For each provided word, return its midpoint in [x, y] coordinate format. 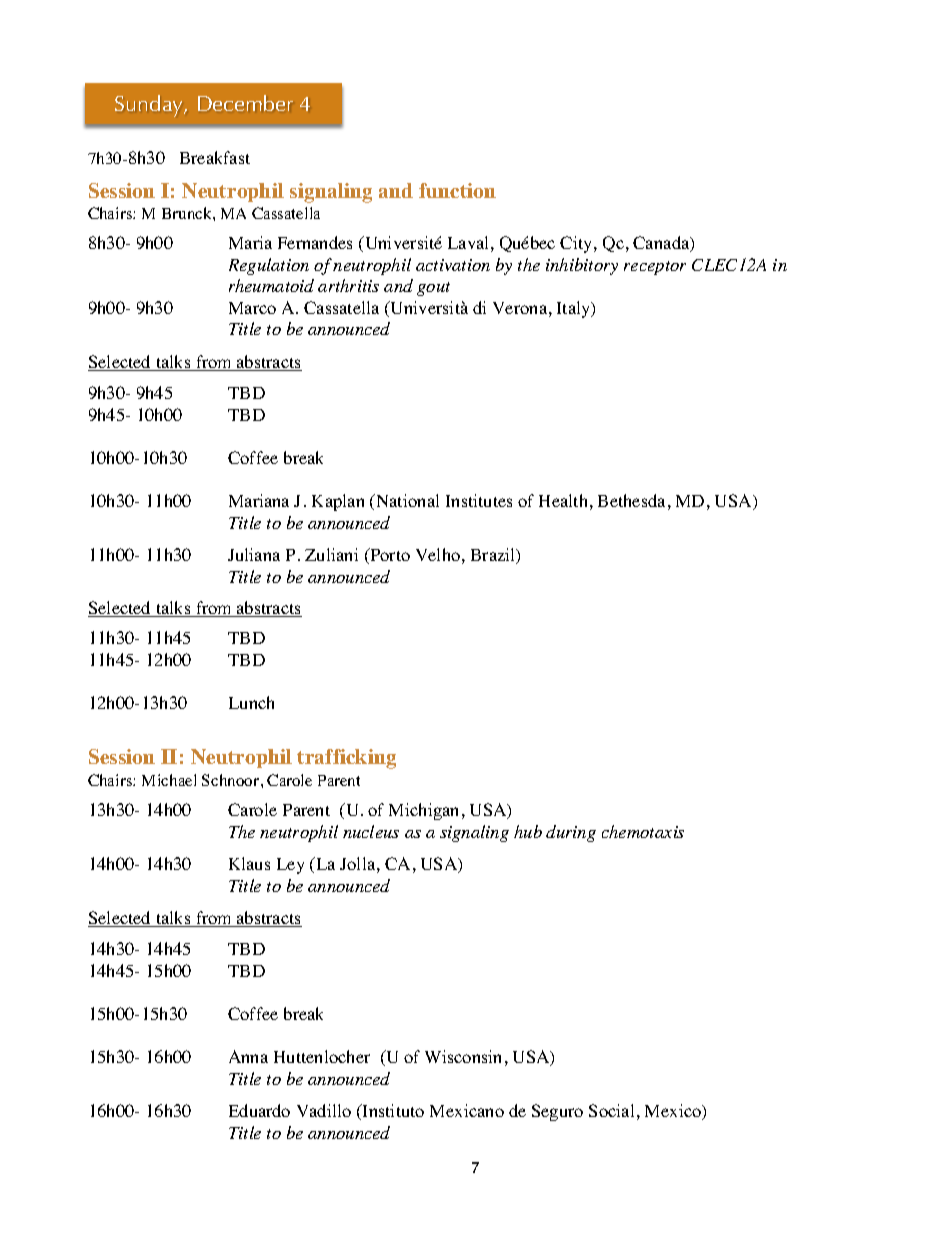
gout [433, 289]
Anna [248, 1056]
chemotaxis [643, 831]
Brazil [494, 556]
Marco [252, 308]
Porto [389, 556]
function [457, 190]
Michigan [426, 811]
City [577, 244]
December [245, 103]
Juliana [254, 554]
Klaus [249, 863]
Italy [575, 309]
